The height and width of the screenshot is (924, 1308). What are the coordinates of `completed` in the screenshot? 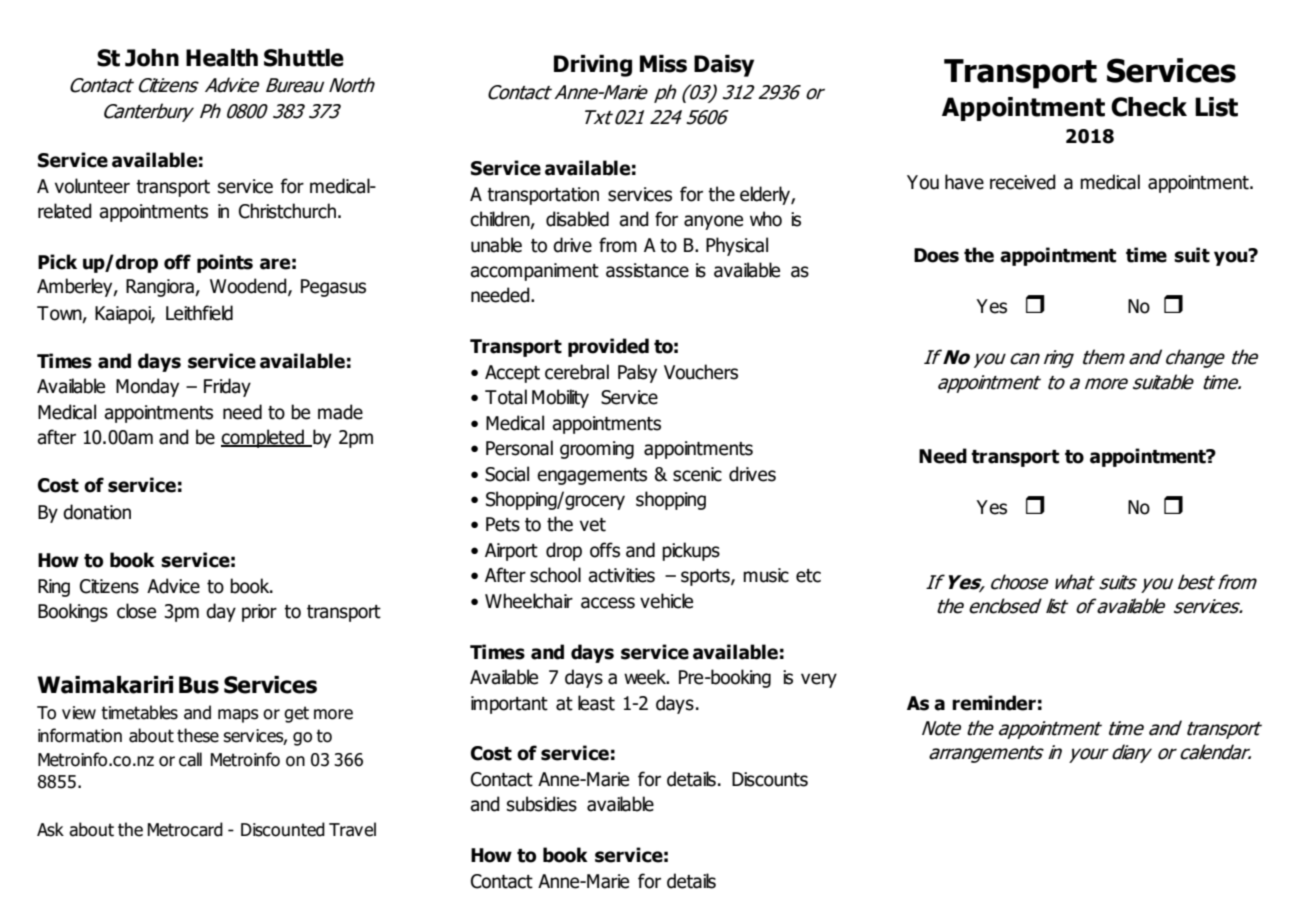 It's located at (263, 438).
